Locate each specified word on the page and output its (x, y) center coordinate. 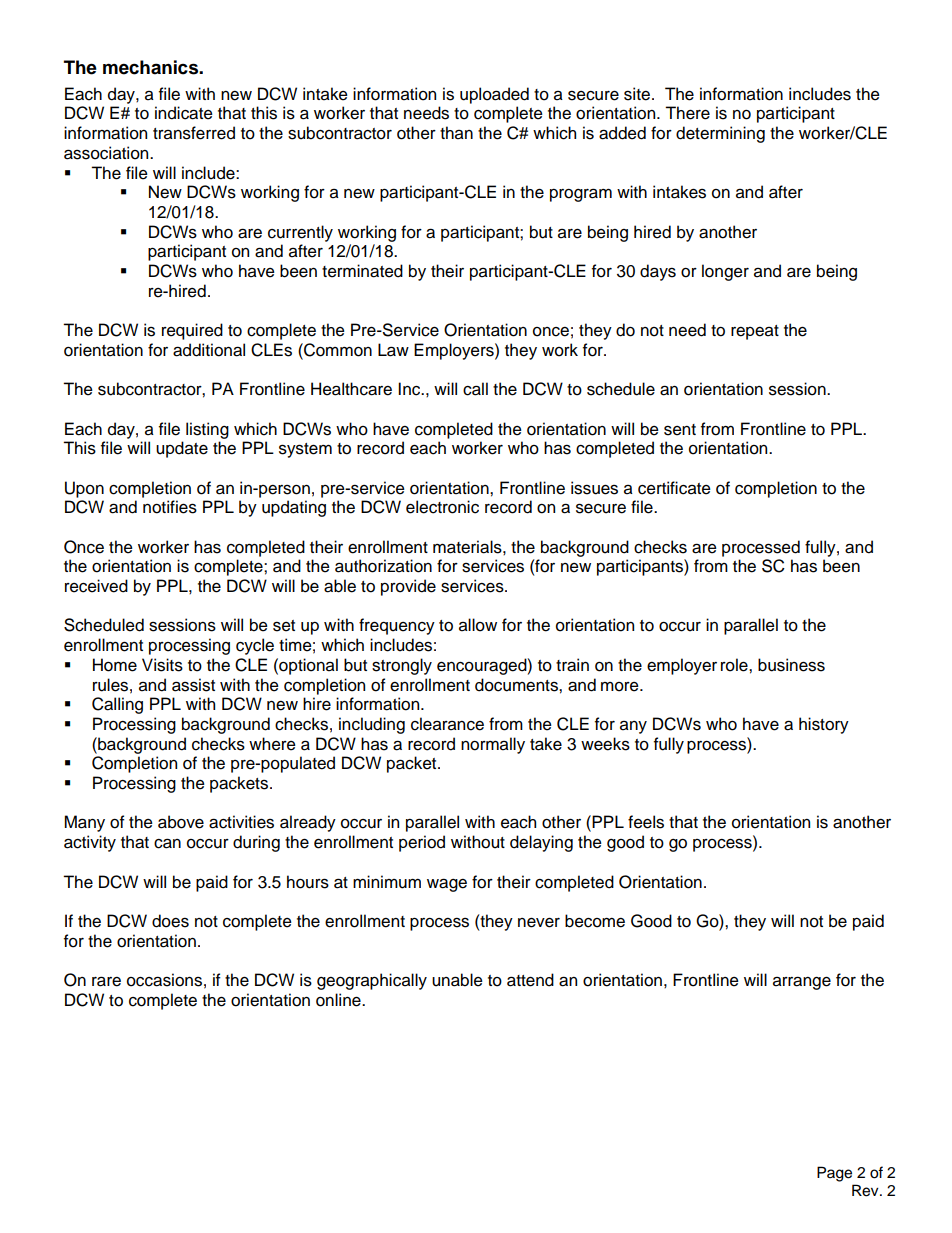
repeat (755, 332)
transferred (194, 133)
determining (720, 134)
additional (209, 350)
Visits (162, 665)
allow (478, 625)
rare (106, 981)
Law (393, 350)
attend (530, 980)
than (456, 133)
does (170, 921)
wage (447, 885)
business (791, 665)
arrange (802, 983)
